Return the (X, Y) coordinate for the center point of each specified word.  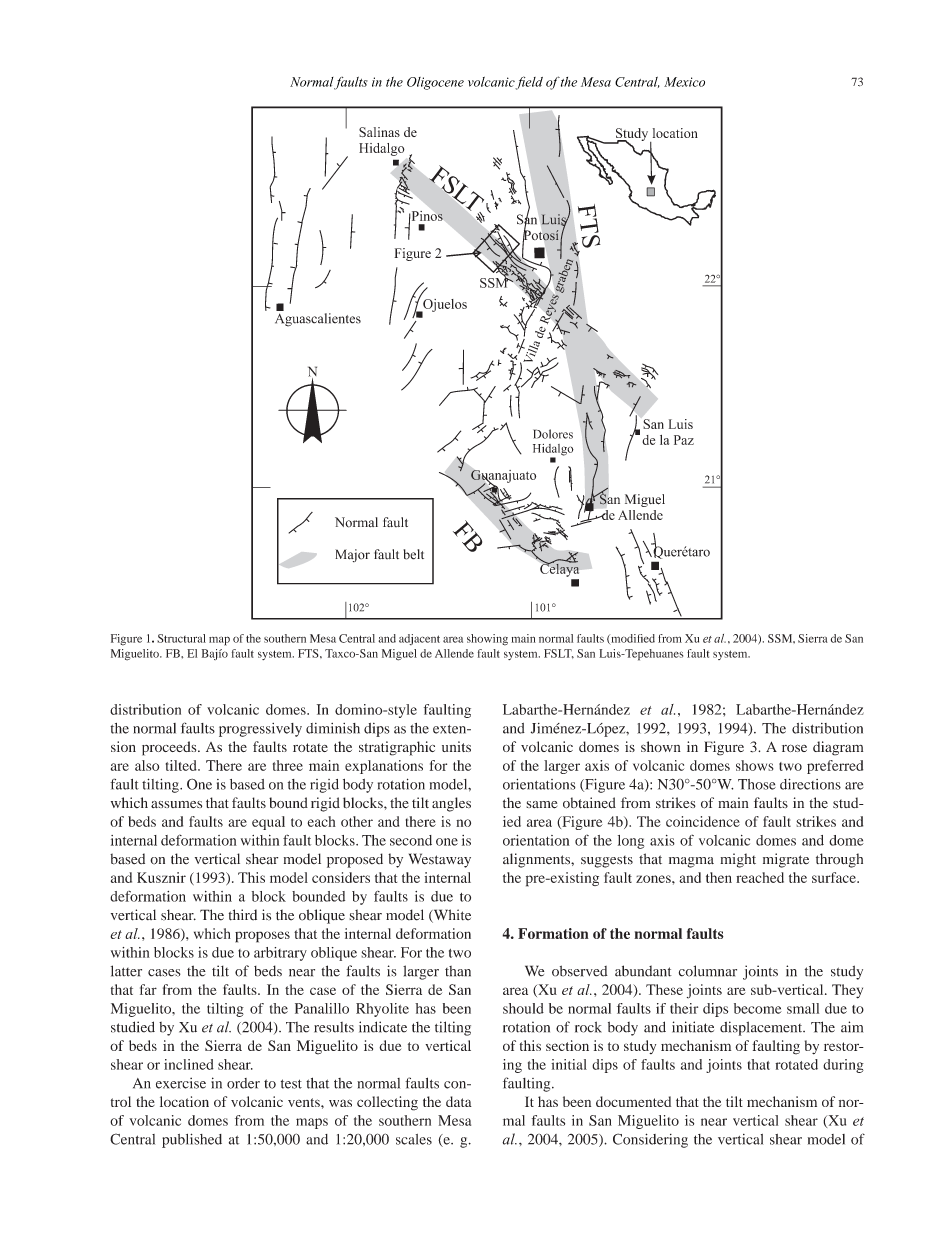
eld (534, 82)
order (243, 1083)
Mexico (684, 82)
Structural (181, 638)
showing (487, 640)
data (459, 1101)
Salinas (379, 132)
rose (794, 748)
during (843, 1066)
